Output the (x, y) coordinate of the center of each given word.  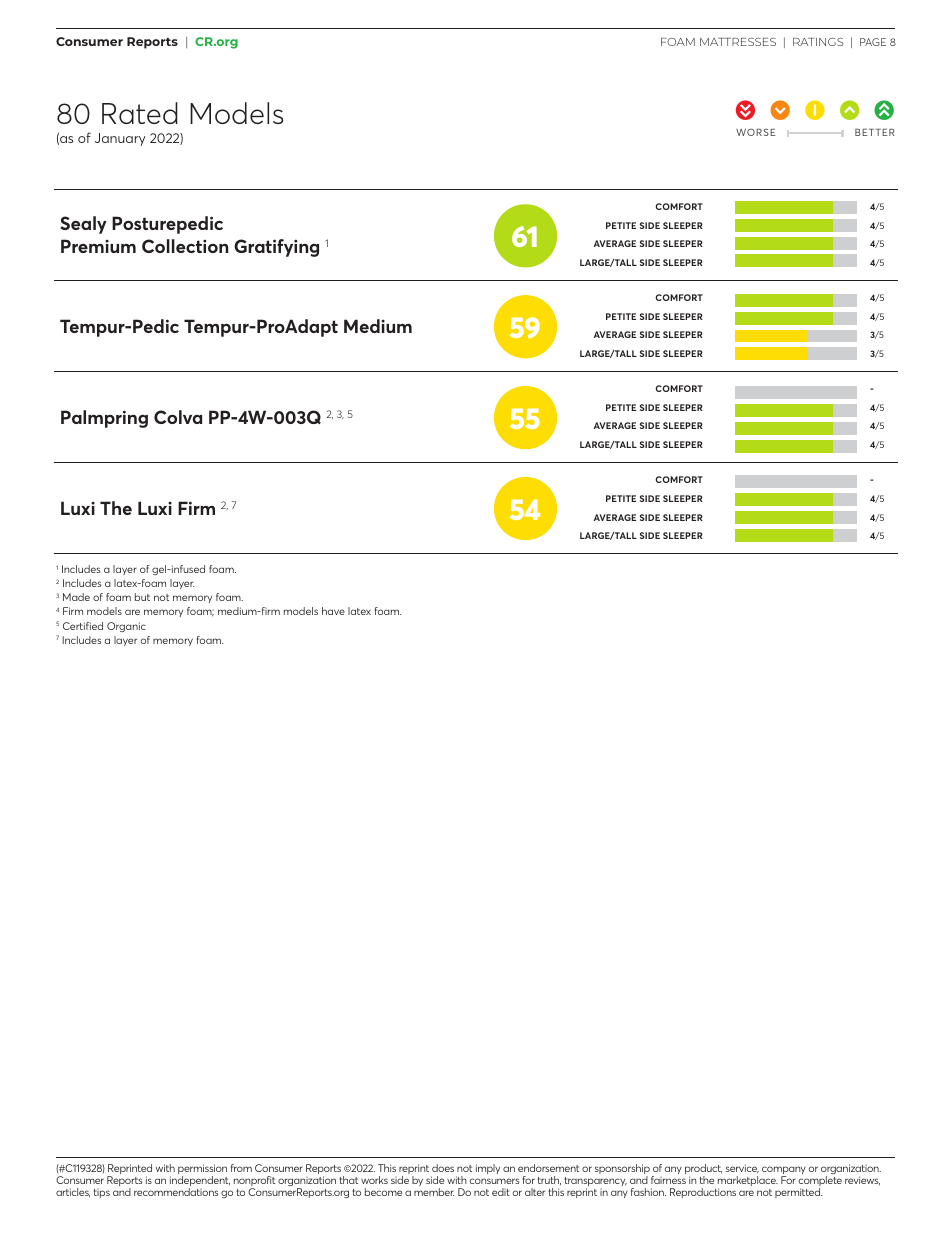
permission (202, 1170)
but (142, 597)
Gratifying (276, 248)
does (443, 1168)
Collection (185, 246)
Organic (126, 627)
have (333, 611)
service (742, 1169)
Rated (140, 113)
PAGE (873, 42)
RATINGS (818, 42)
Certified (83, 626)
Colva (178, 417)
